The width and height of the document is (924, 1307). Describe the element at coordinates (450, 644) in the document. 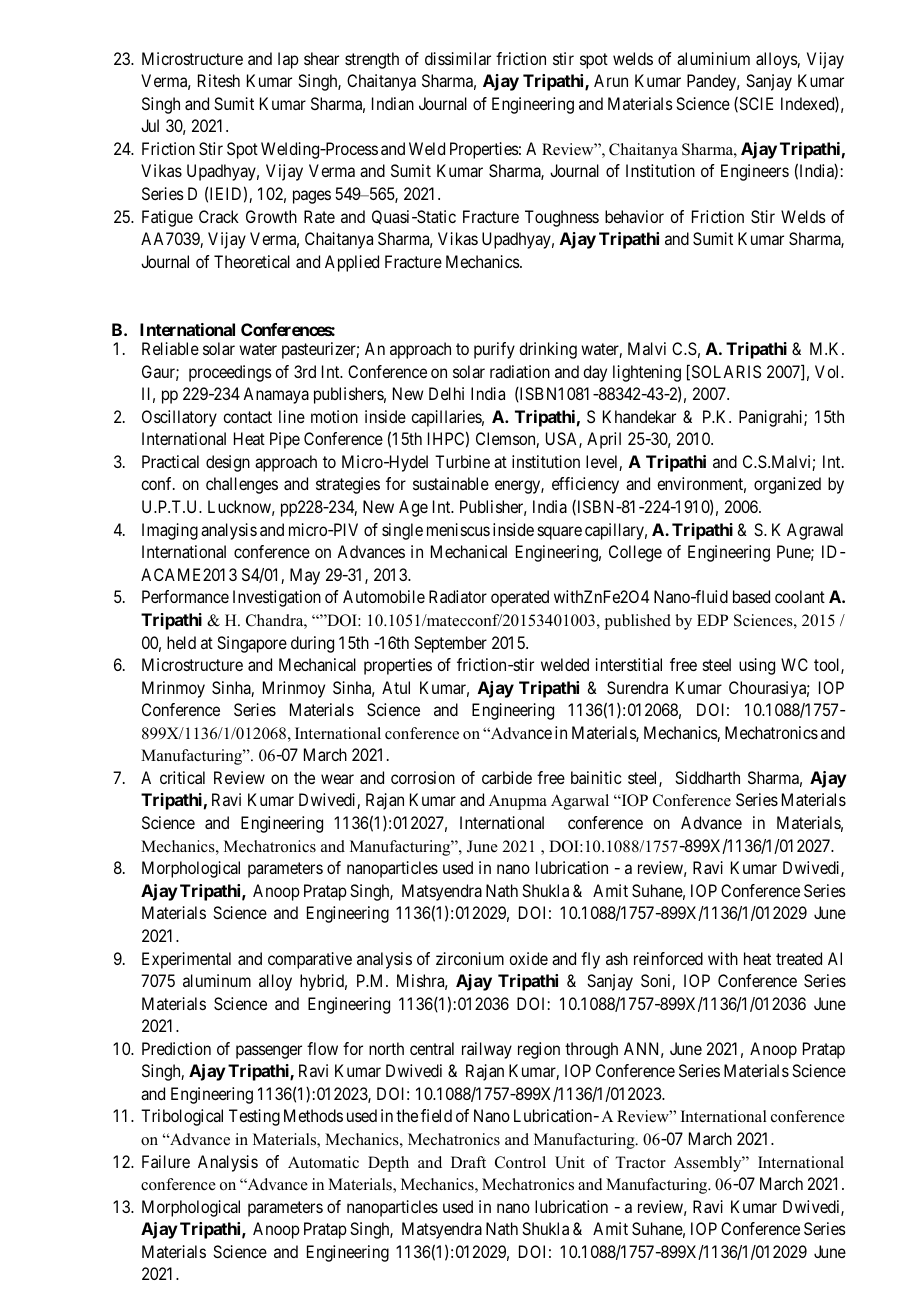

I see `September` at that location.
